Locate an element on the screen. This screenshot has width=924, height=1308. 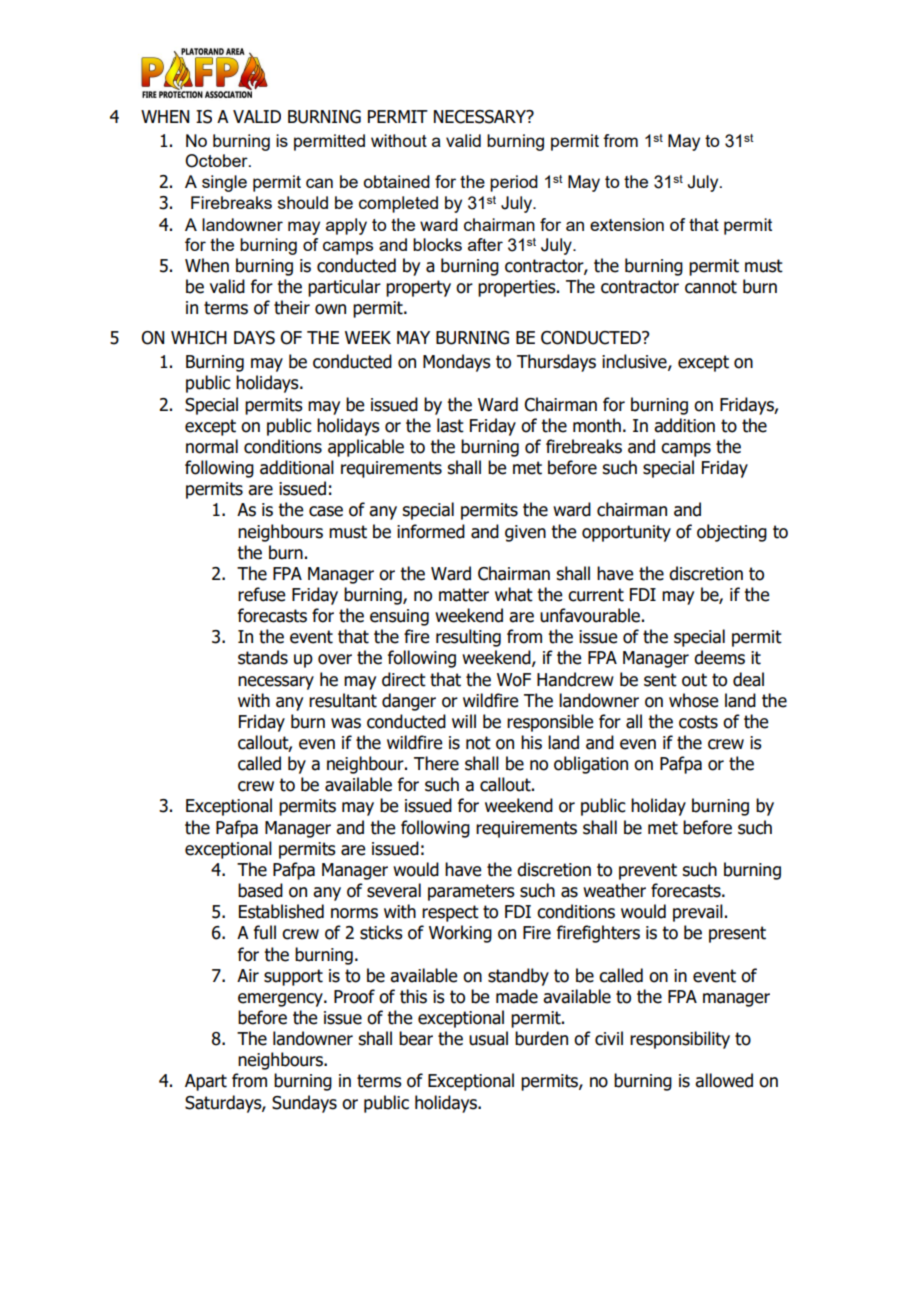
single is located at coordinates (224, 183).
